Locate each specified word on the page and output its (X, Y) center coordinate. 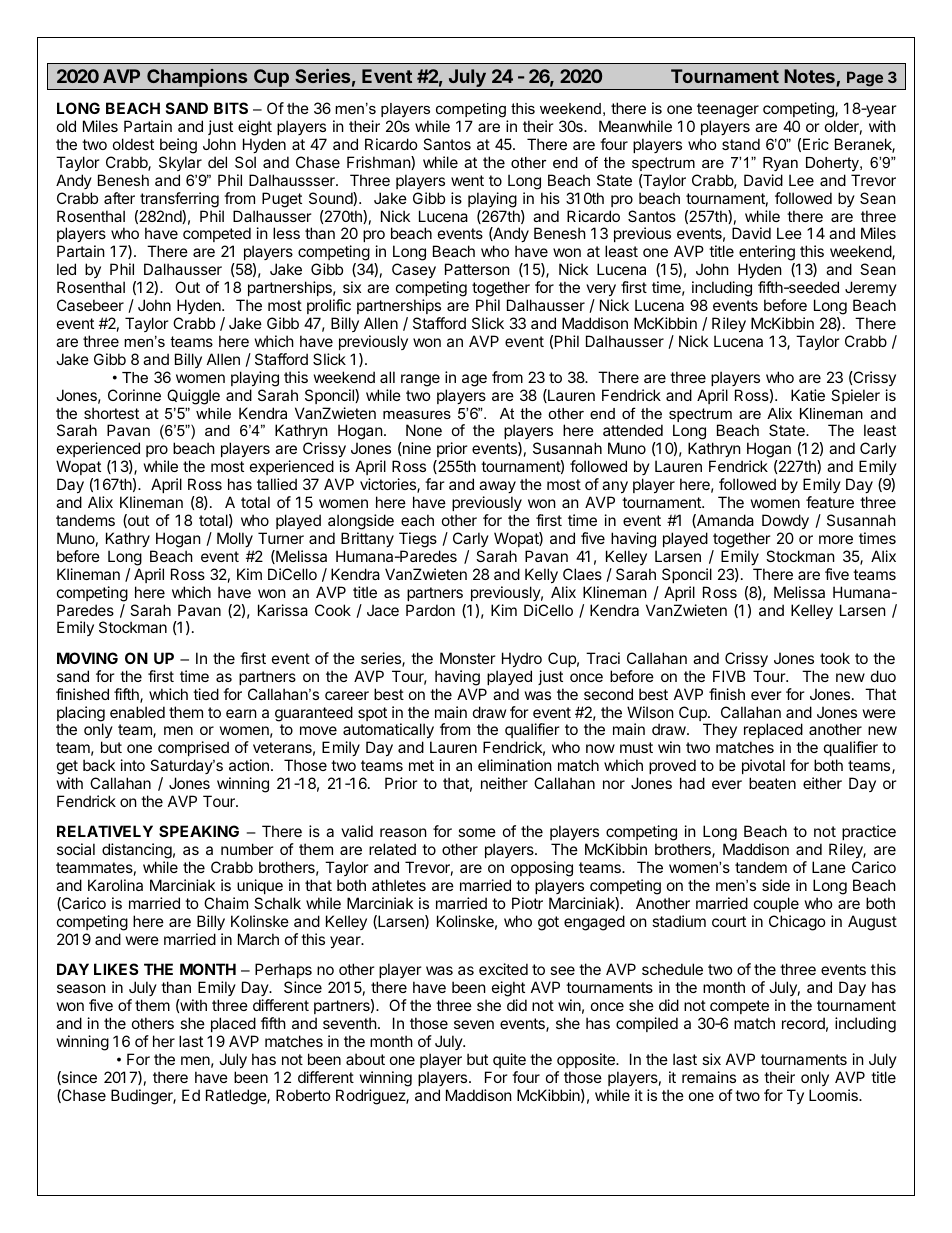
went (467, 180)
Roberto (303, 1095)
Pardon (430, 610)
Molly (235, 539)
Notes (810, 77)
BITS (231, 108)
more (836, 539)
